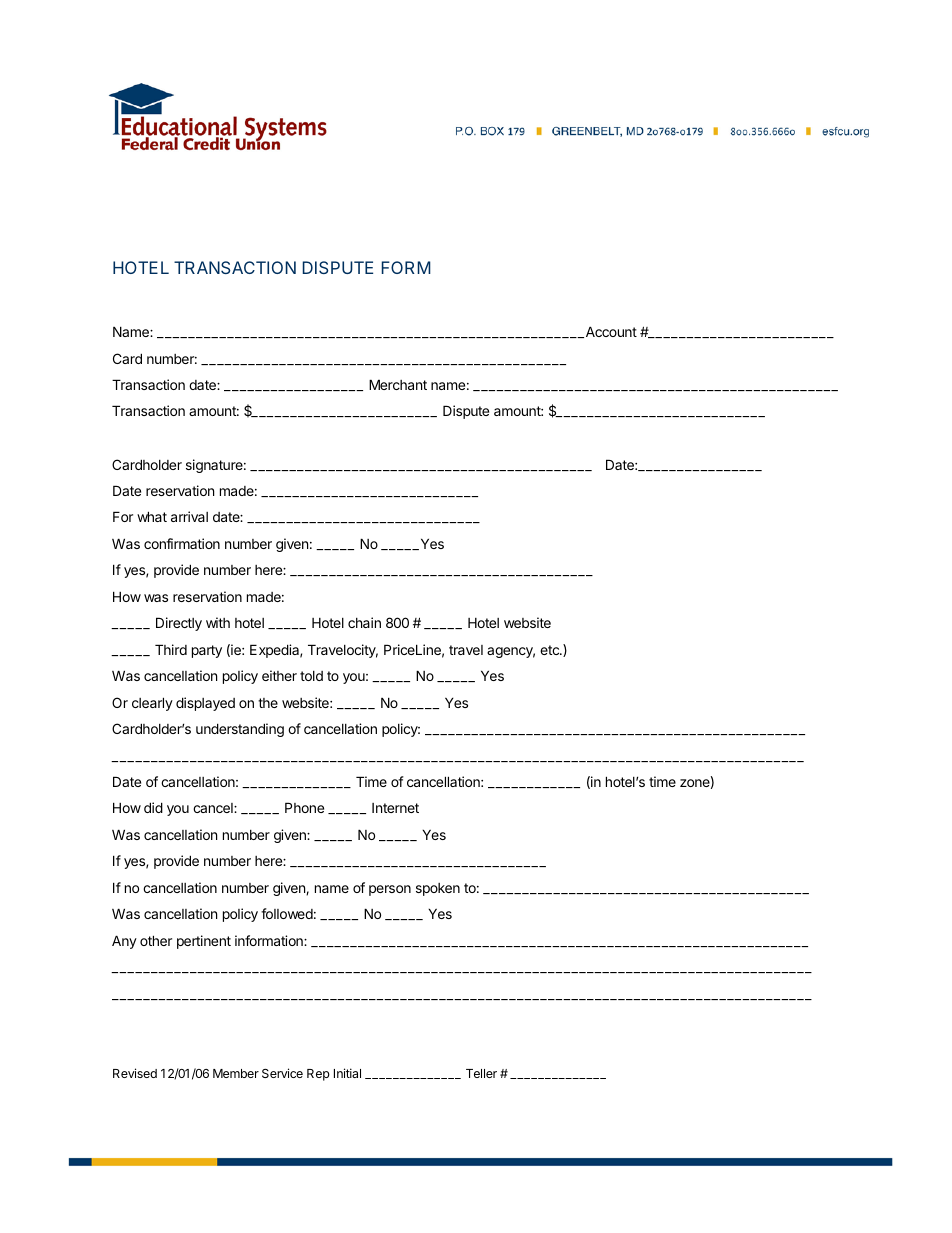 The width and height of the screenshot is (952, 1233). Describe the element at coordinates (189, 516) in the screenshot. I see `arrival` at that location.
